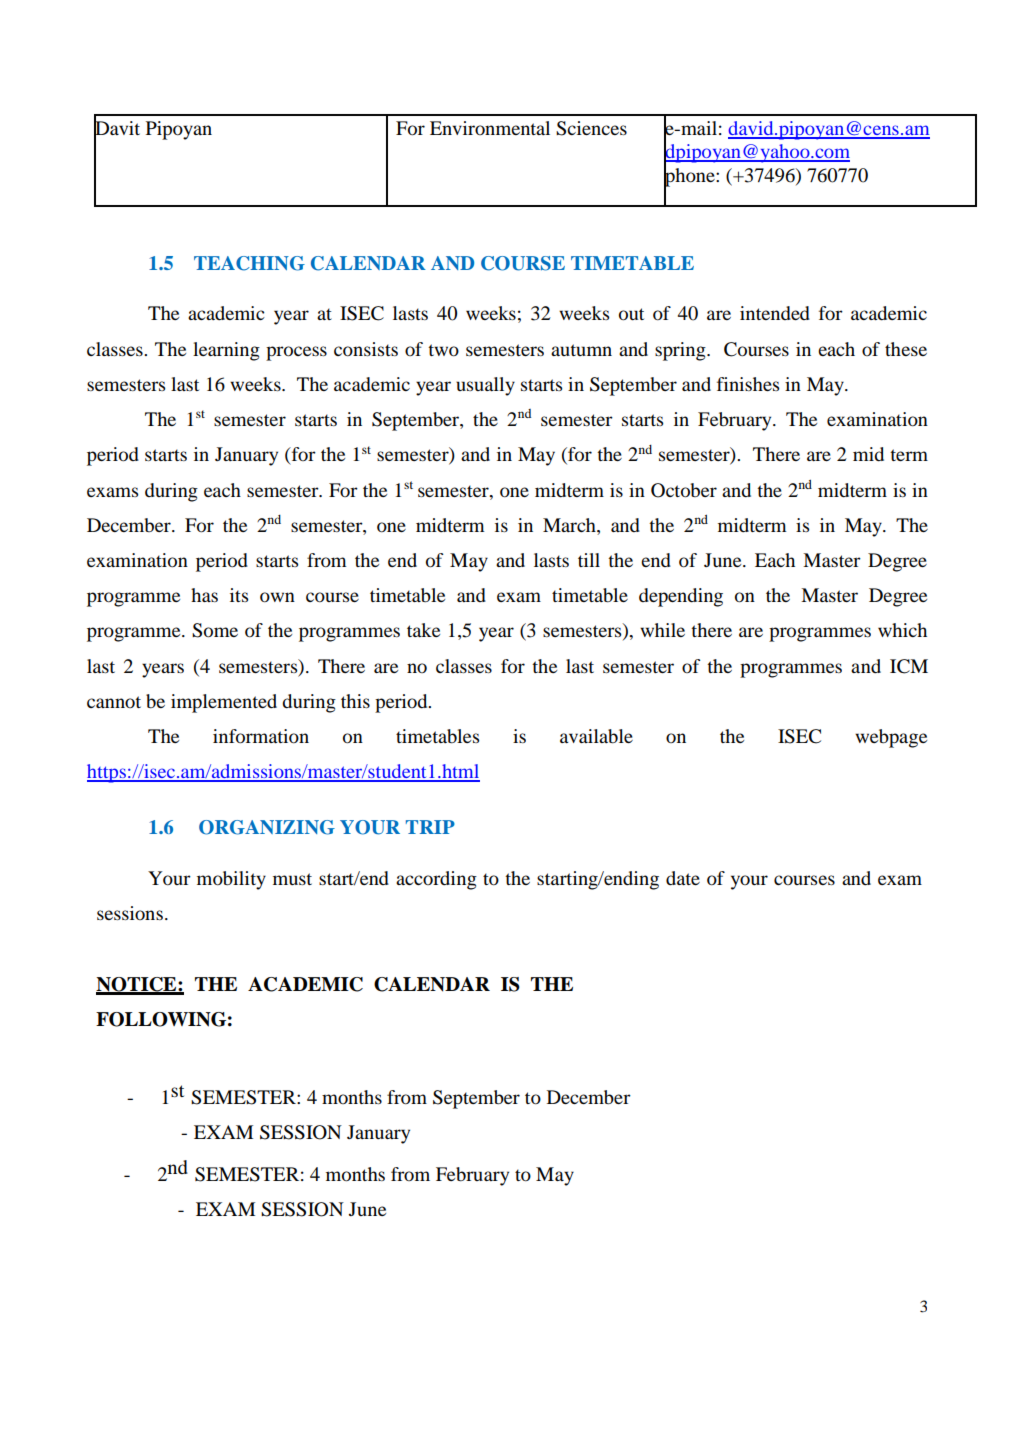 Image resolution: width=1015 pixels, height=1433 pixels. I want to click on date, so click(683, 878).
